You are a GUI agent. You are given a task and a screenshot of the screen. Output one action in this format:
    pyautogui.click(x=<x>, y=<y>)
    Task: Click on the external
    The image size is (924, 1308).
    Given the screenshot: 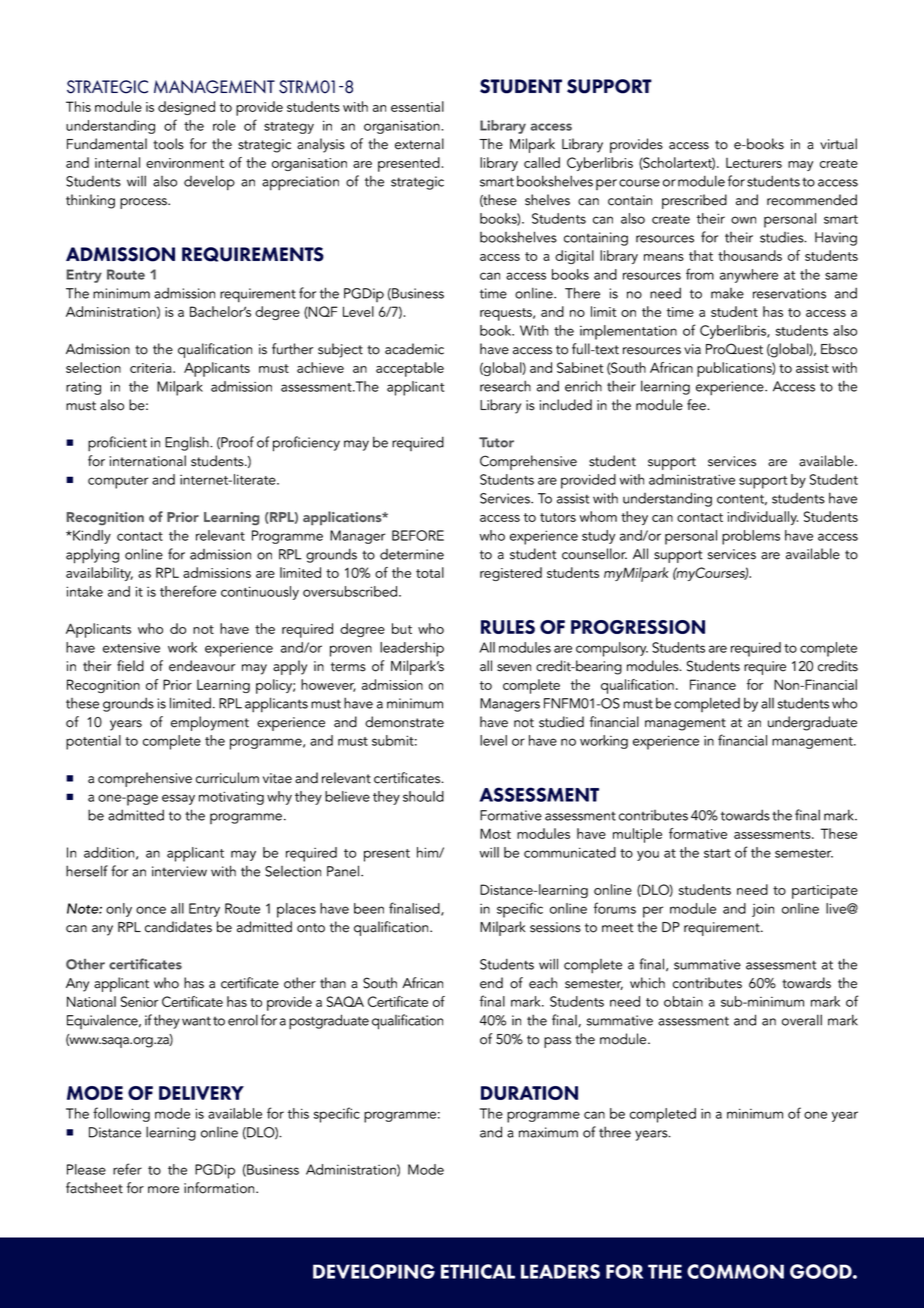 What is the action you would take?
    pyautogui.click(x=419, y=144)
